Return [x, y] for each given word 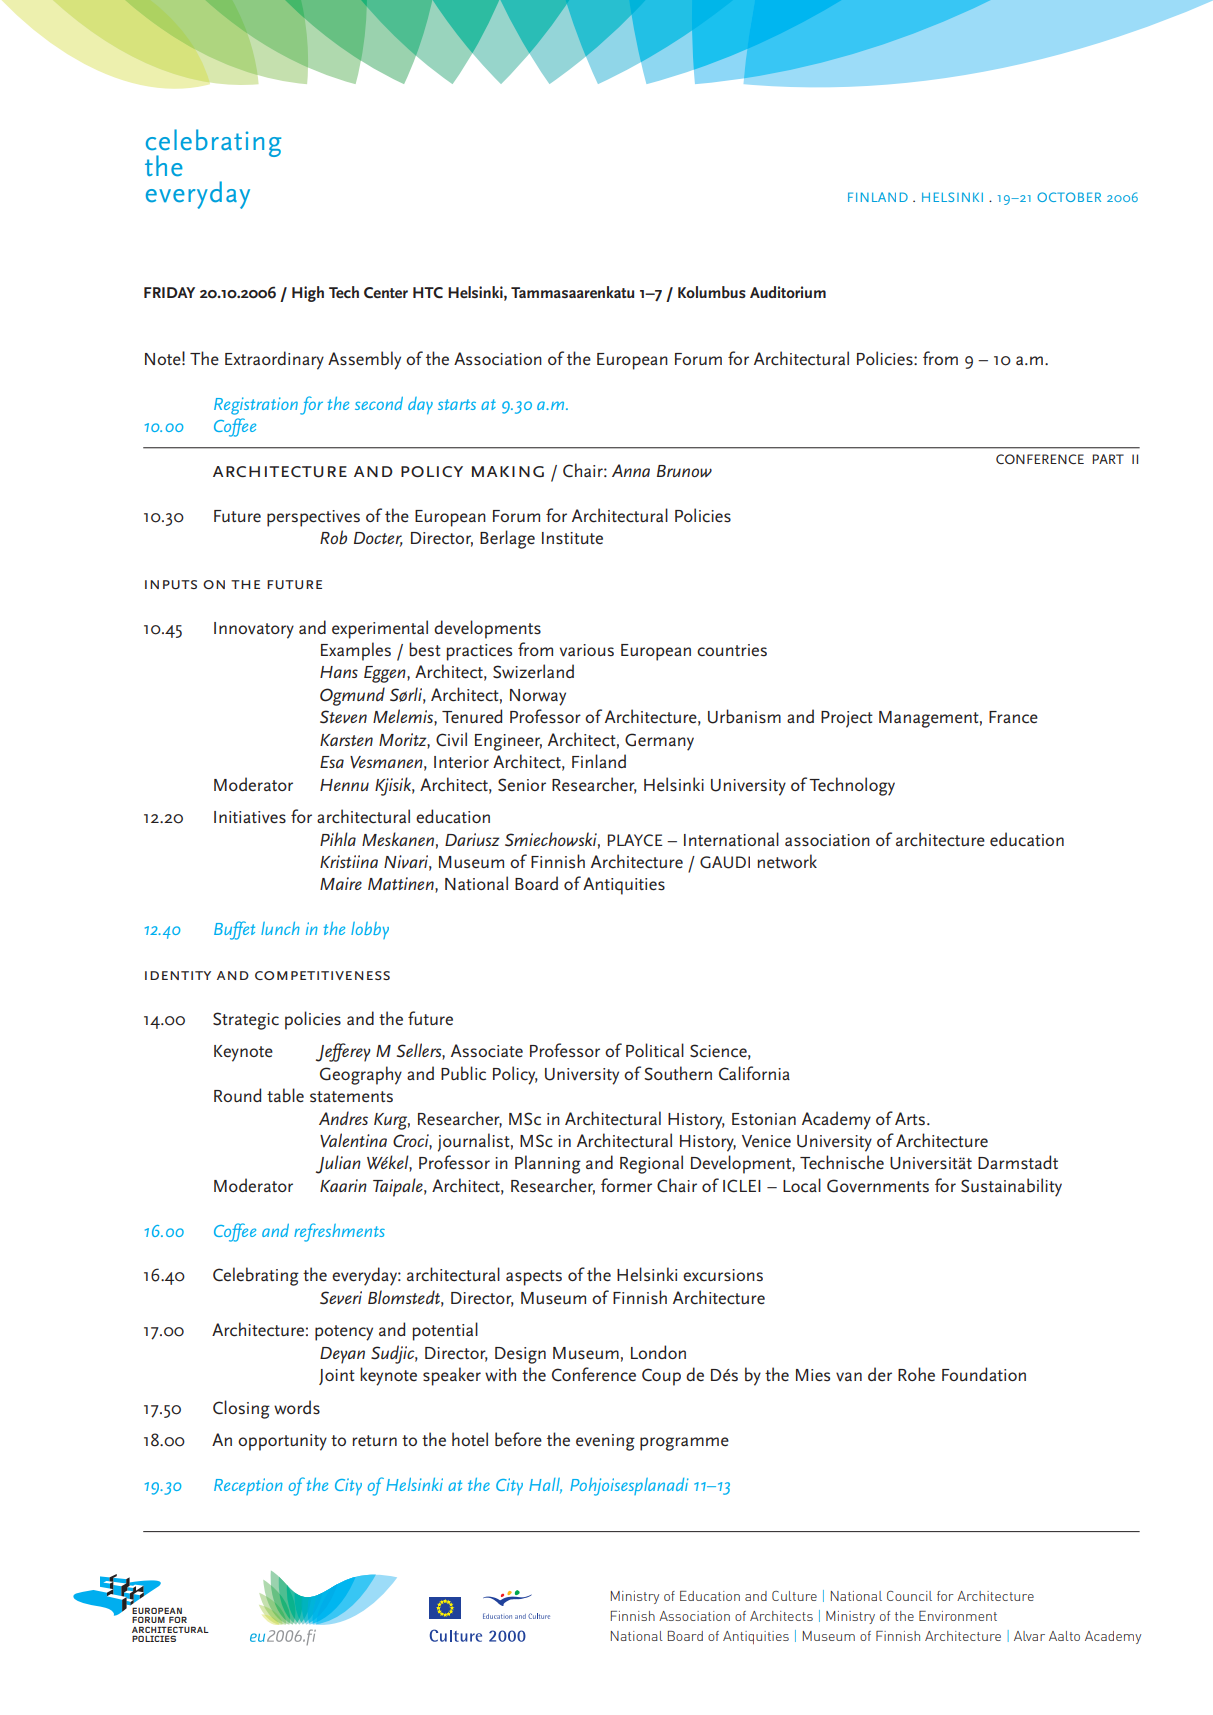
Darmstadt [1018, 1162]
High [308, 294]
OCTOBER [1069, 197]
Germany [659, 742]
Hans [339, 672]
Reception [248, 1486]
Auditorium [788, 292]
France [1013, 717]
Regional [651, 1164]
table [285, 1095]
